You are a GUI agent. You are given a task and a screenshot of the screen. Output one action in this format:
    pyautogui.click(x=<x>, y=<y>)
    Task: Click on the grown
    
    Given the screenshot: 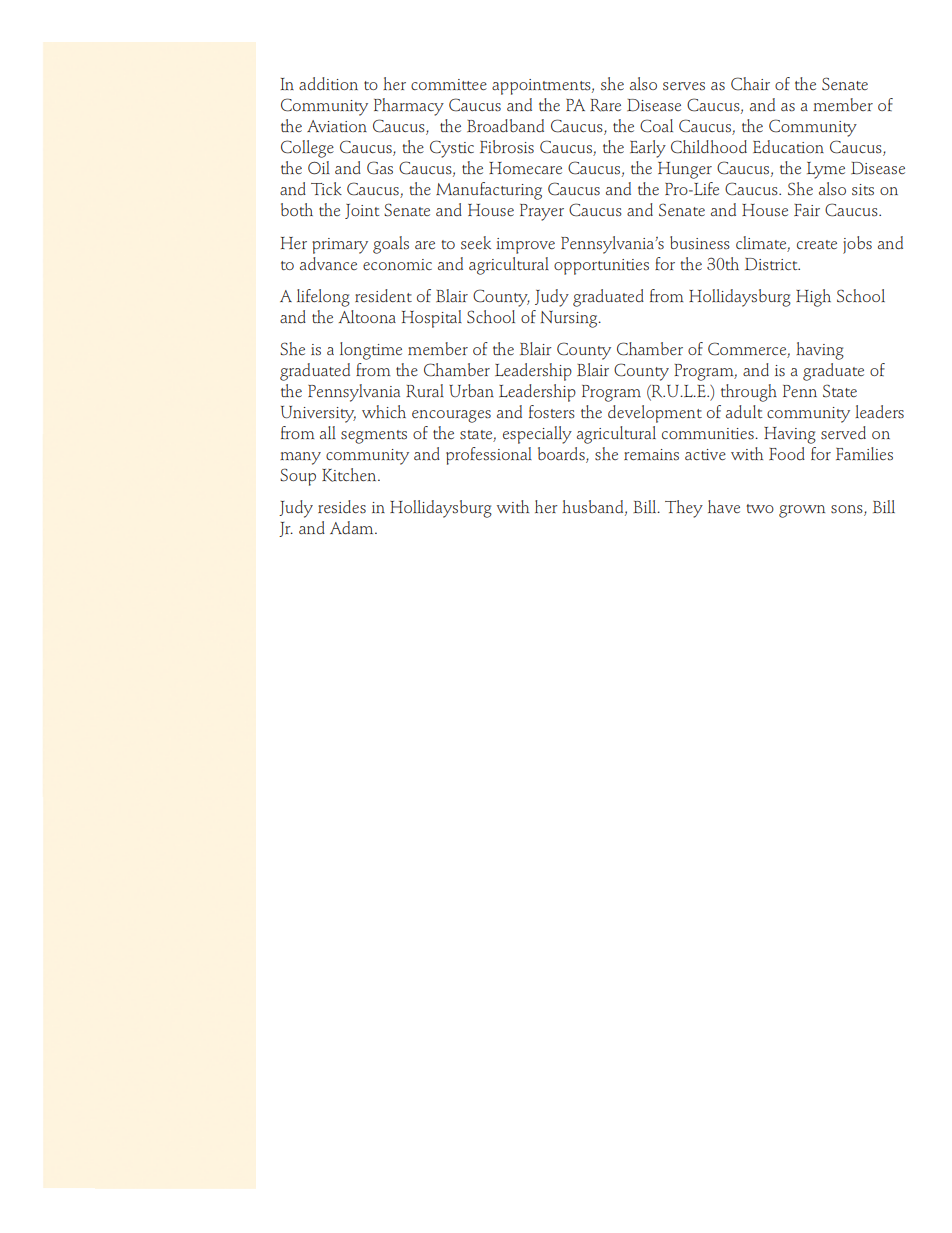 What is the action you would take?
    pyautogui.click(x=802, y=511)
